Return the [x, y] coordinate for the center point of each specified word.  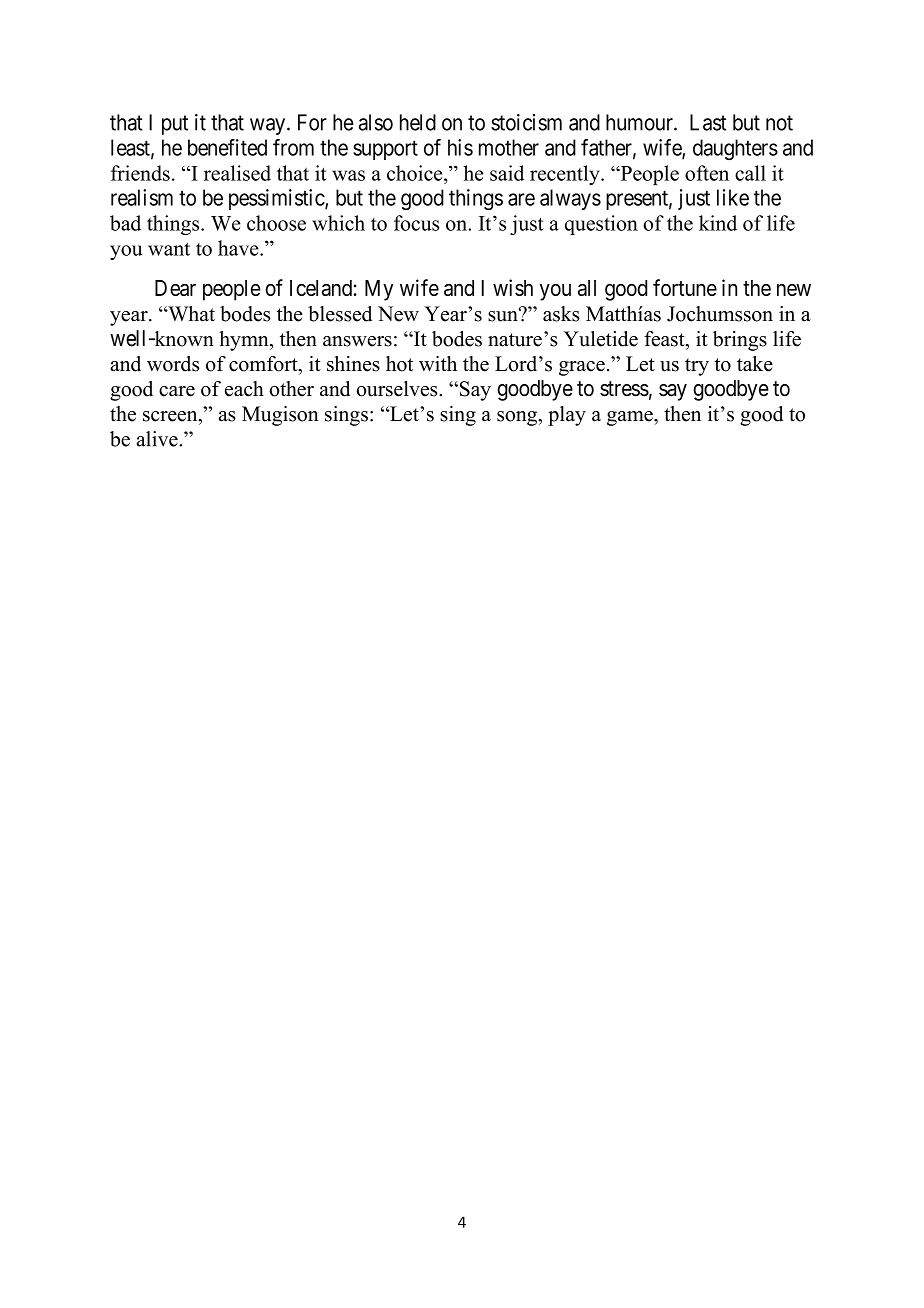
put [175, 125]
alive [158, 439]
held [418, 122]
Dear [175, 288]
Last [708, 122]
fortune [685, 287]
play [567, 416]
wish [513, 287]
